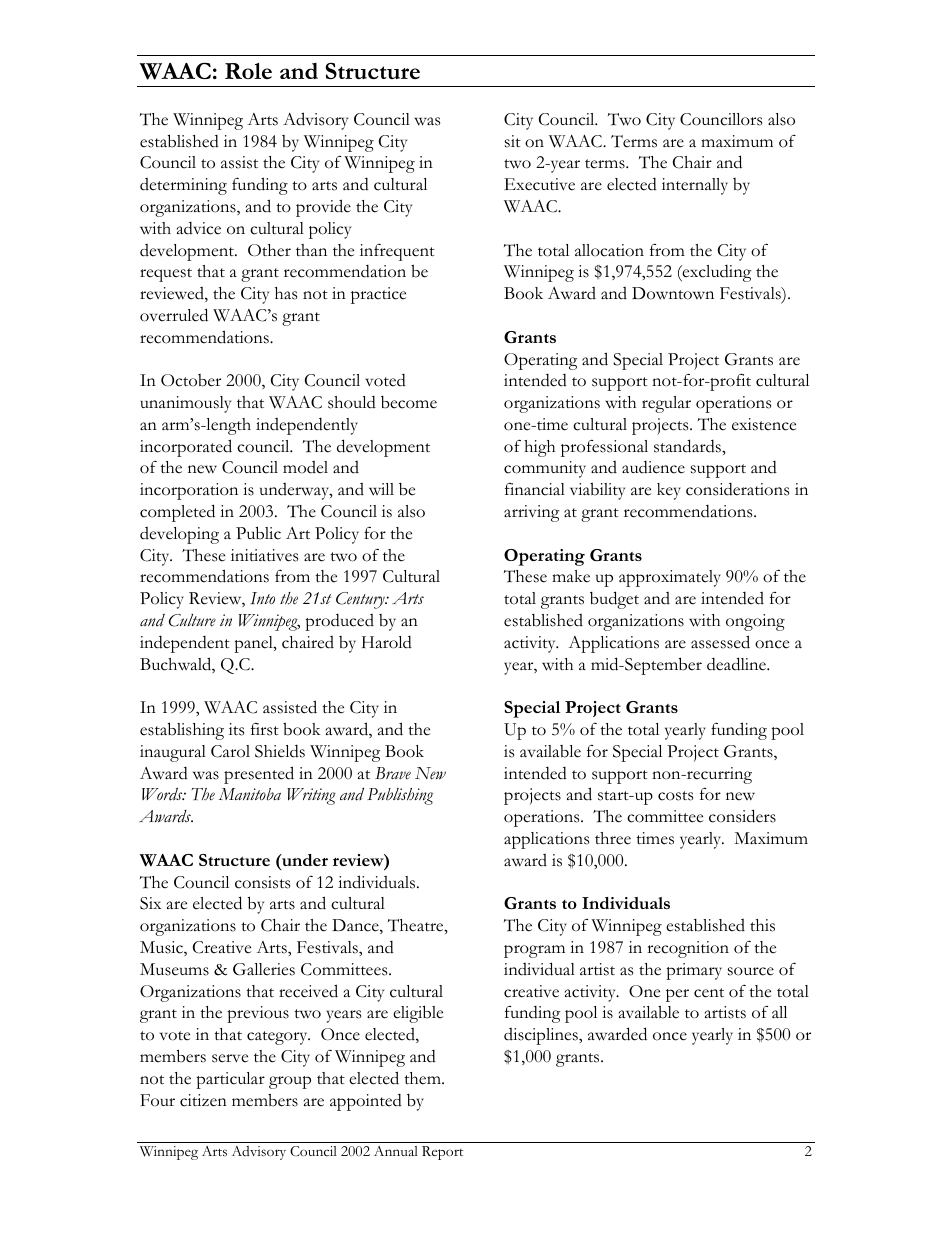 This screenshot has height=1233, width=952. Describe the element at coordinates (393, 773) in the screenshot. I see `Brave` at that location.
